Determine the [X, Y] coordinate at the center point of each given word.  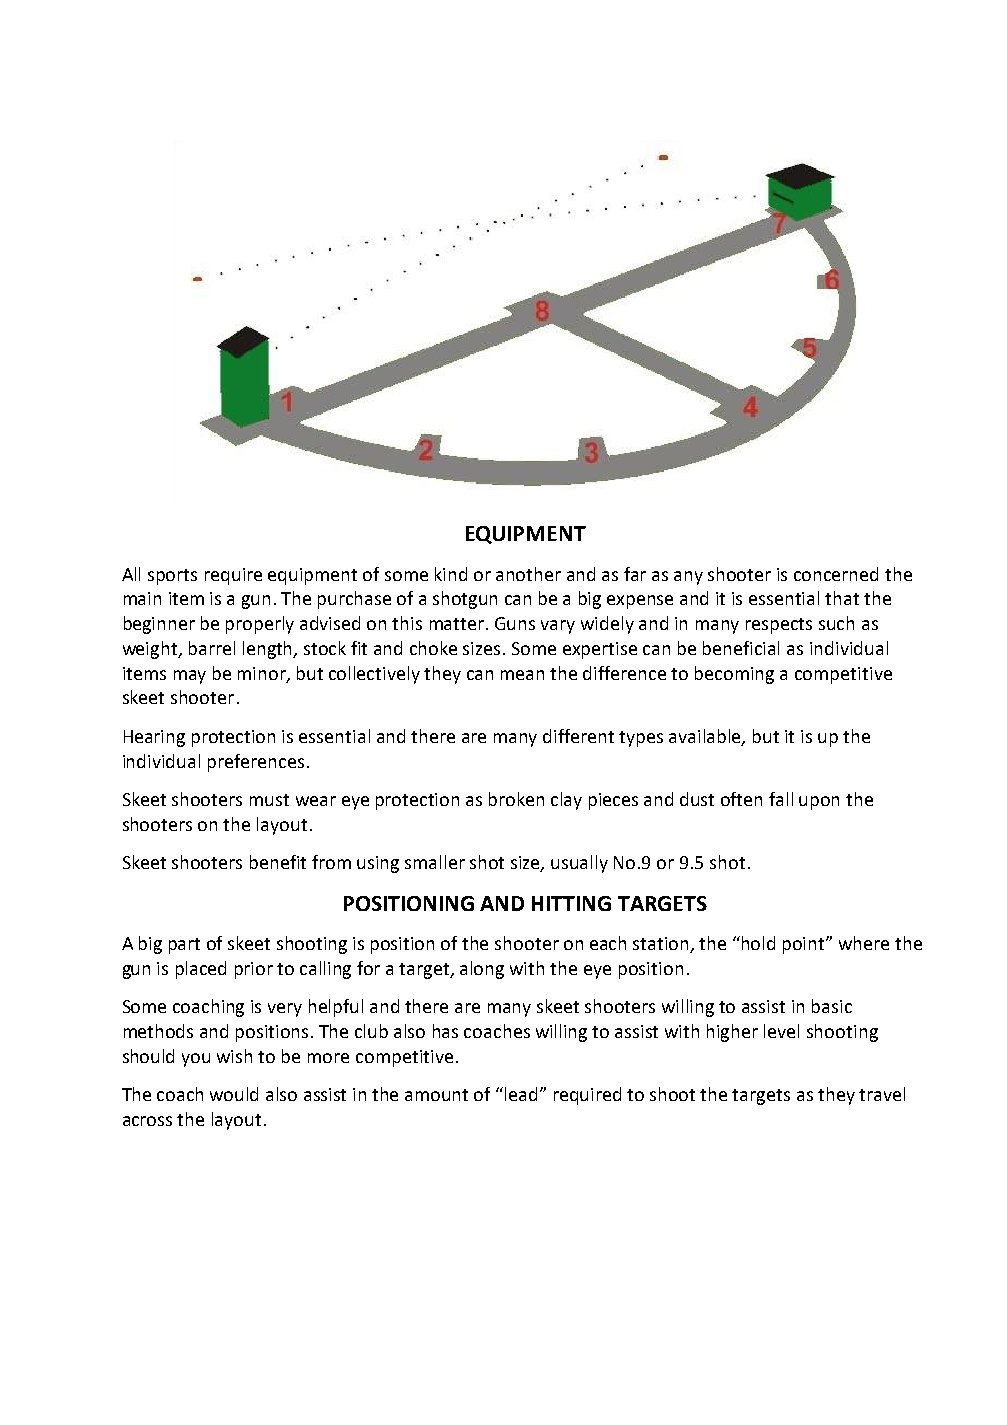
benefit [278, 862]
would [234, 1094]
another [528, 574]
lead [521, 1094]
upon [819, 803]
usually [579, 864]
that [842, 598]
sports [172, 577]
